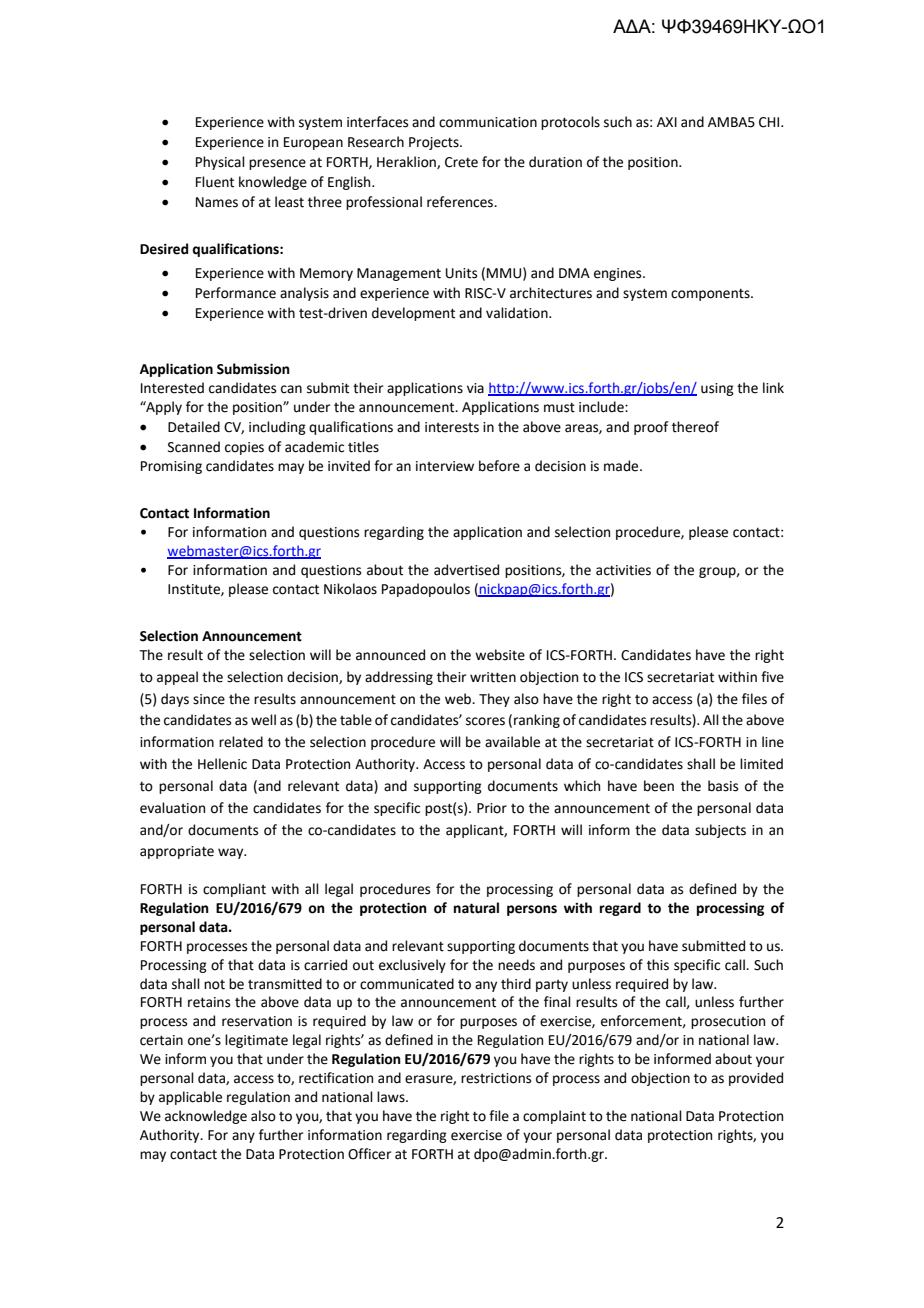 This screenshot has height=1308, width=924. I want to click on compliant, so click(234, 890).
